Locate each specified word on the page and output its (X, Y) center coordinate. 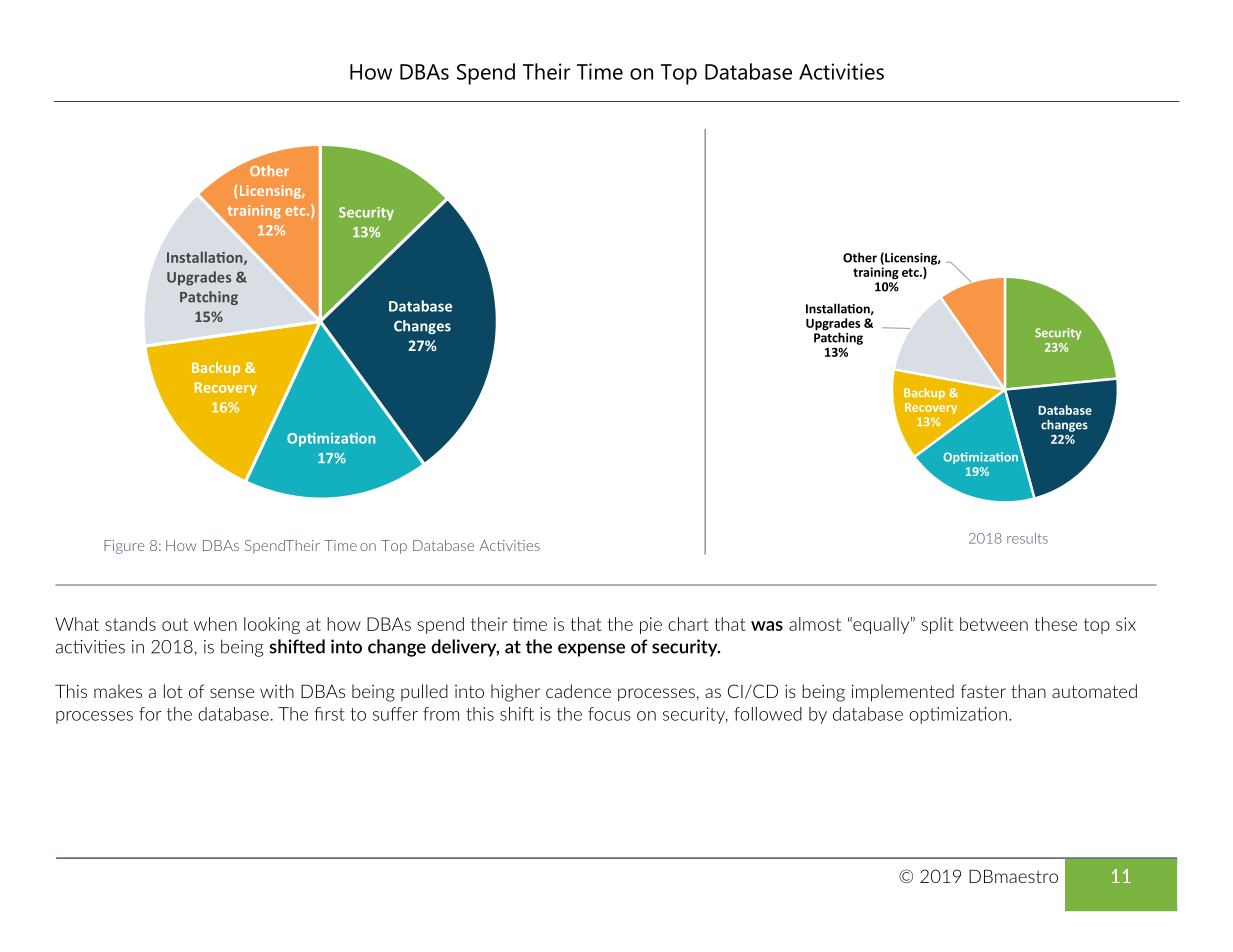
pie (651, 625)
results (1027, 538)
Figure (124, 547)
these (1056, 624)
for (150, 714)
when (215, 624)
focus (609, 714)
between (994, 624)
